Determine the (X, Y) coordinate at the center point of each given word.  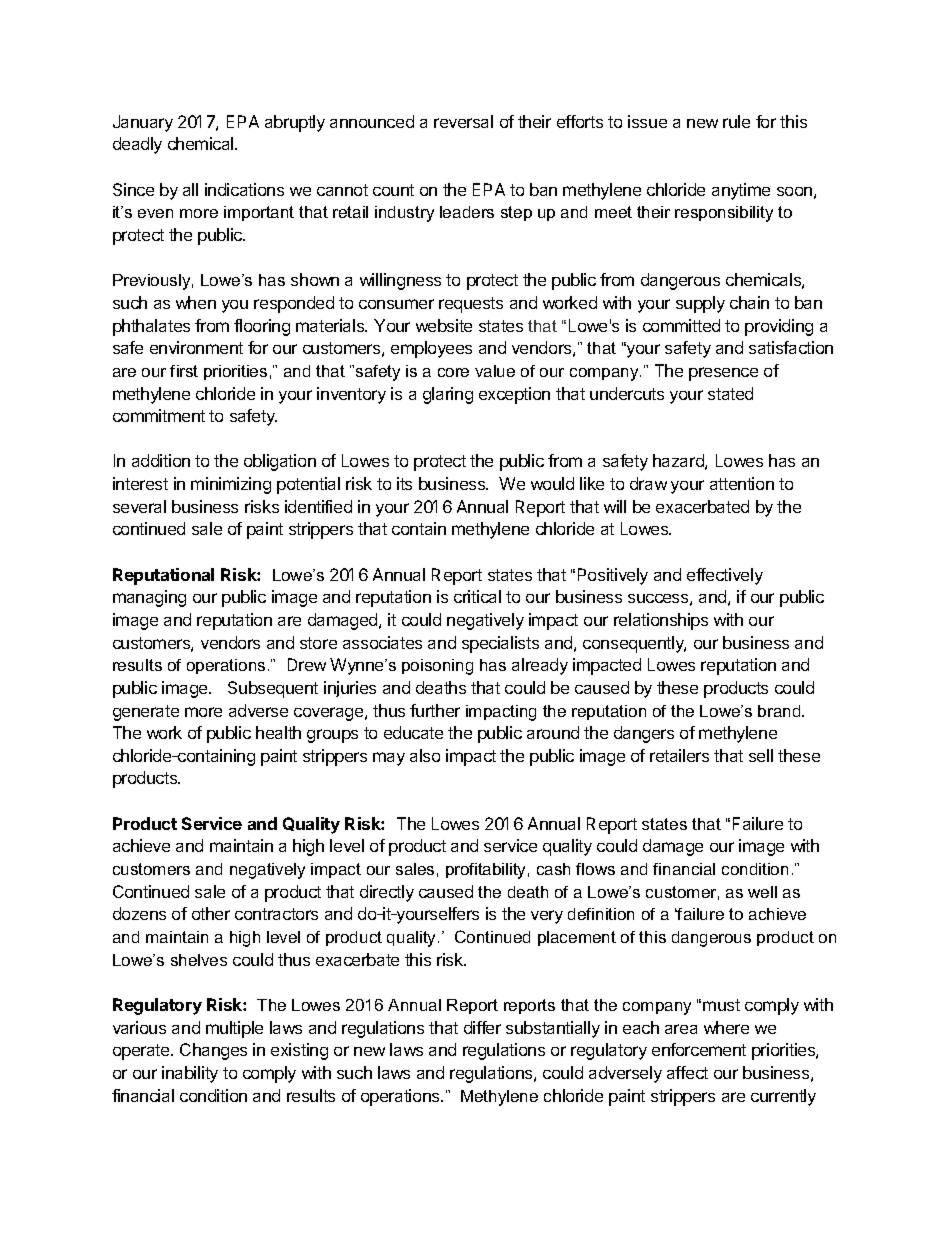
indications (244, 189)
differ (482, 1027)
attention (742, 483)
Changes (213, 1051)
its (404, 483)
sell (761, 755)
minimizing (231, 485)
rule (736, 121)
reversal (463, 121)
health (278, 732)
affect (687, 1072)
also (425, 755)
